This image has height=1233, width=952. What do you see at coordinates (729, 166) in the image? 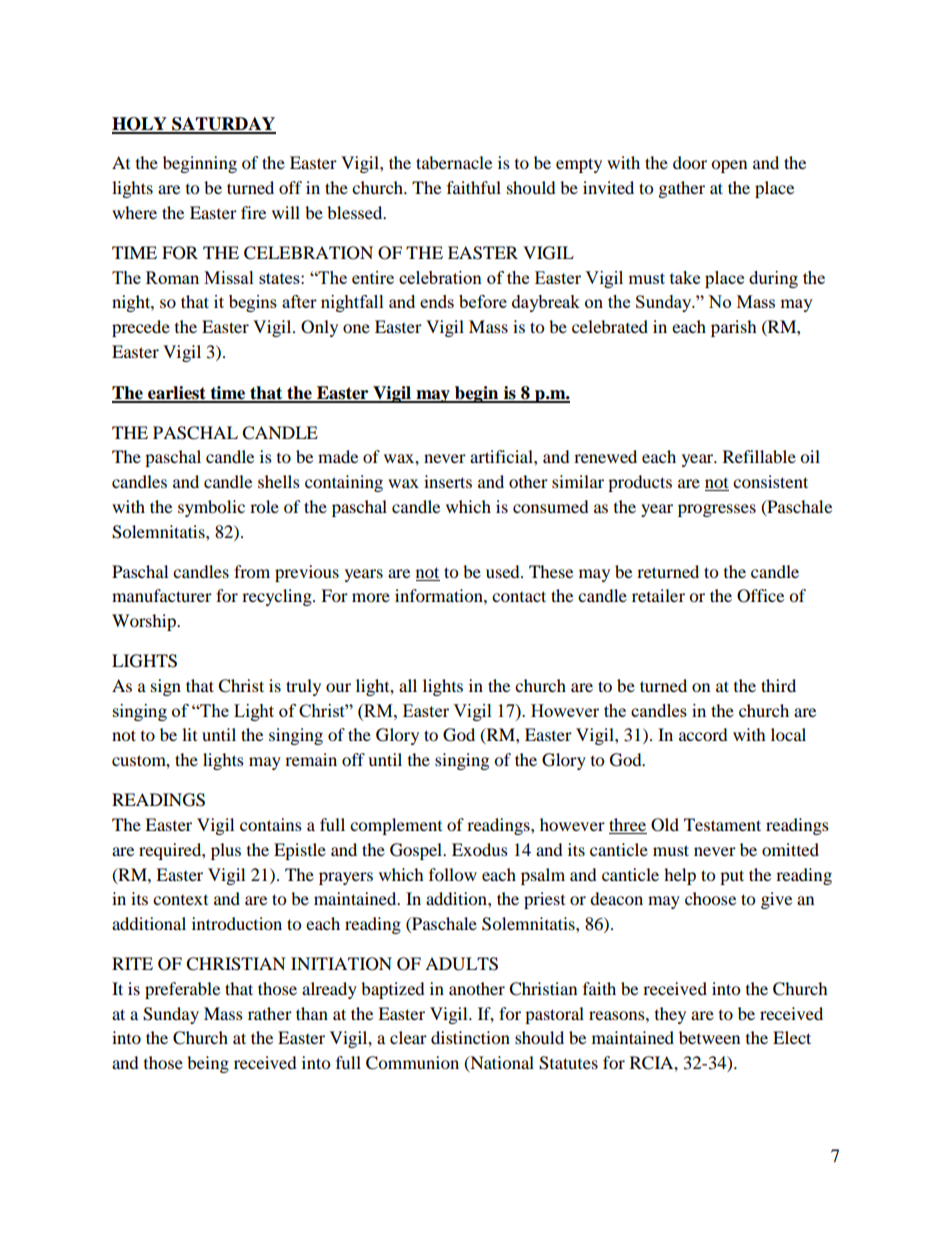
I see `open` at bounding box center [729, 166].
